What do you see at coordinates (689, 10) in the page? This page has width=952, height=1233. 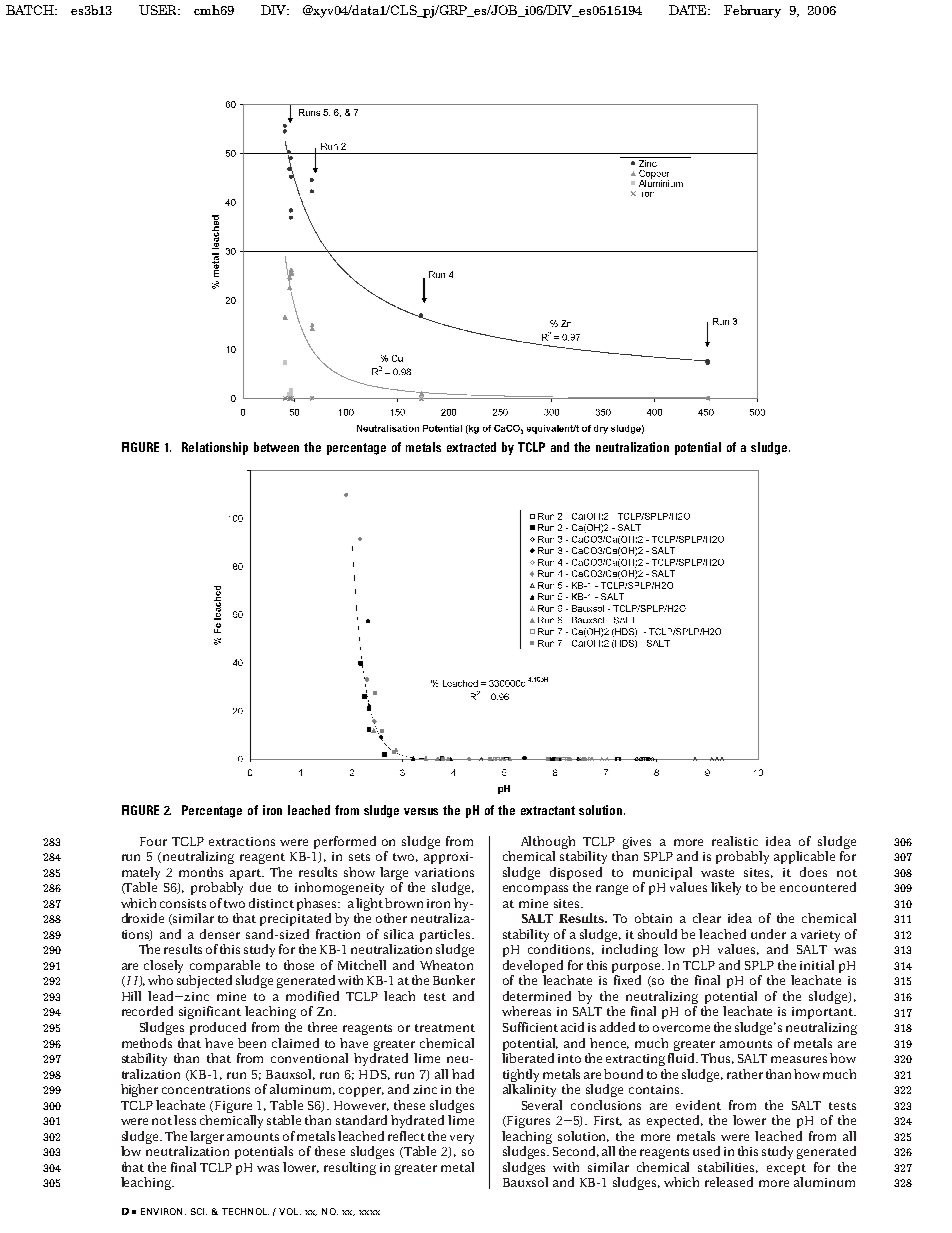 I see `DATE` at bounding box center [689, 10].
